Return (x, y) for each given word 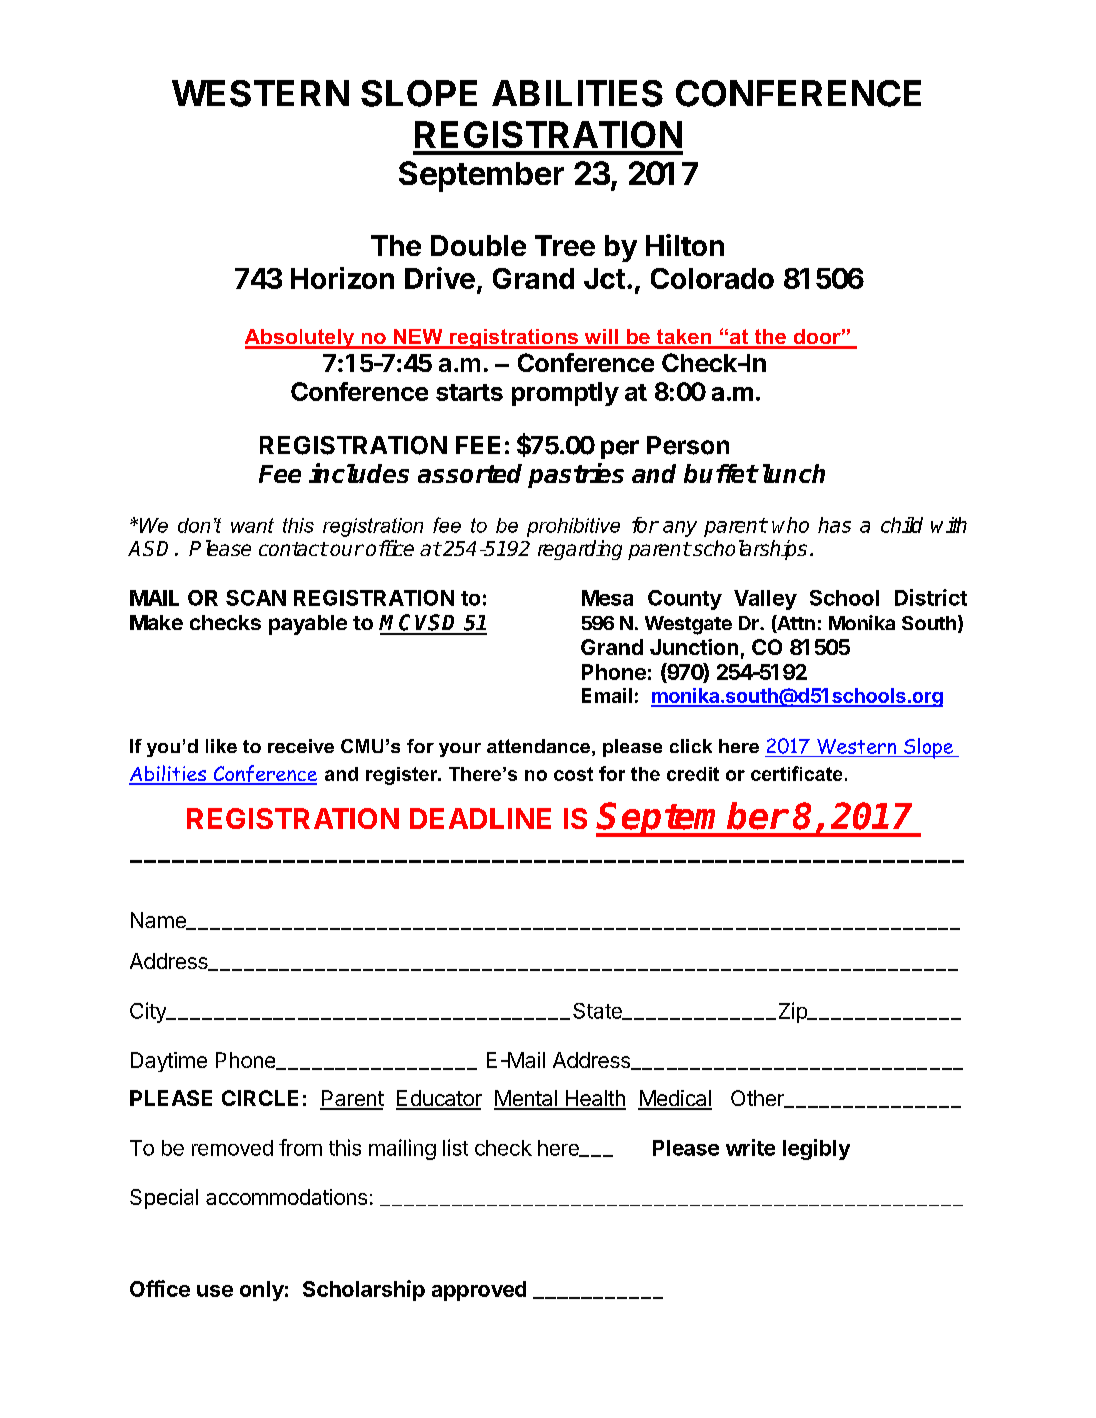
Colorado (712, 278)
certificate (796, 773)
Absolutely (301, 339)
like (221, 746)
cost (573, 774)
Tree (565, 245)
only (262, 1291)
